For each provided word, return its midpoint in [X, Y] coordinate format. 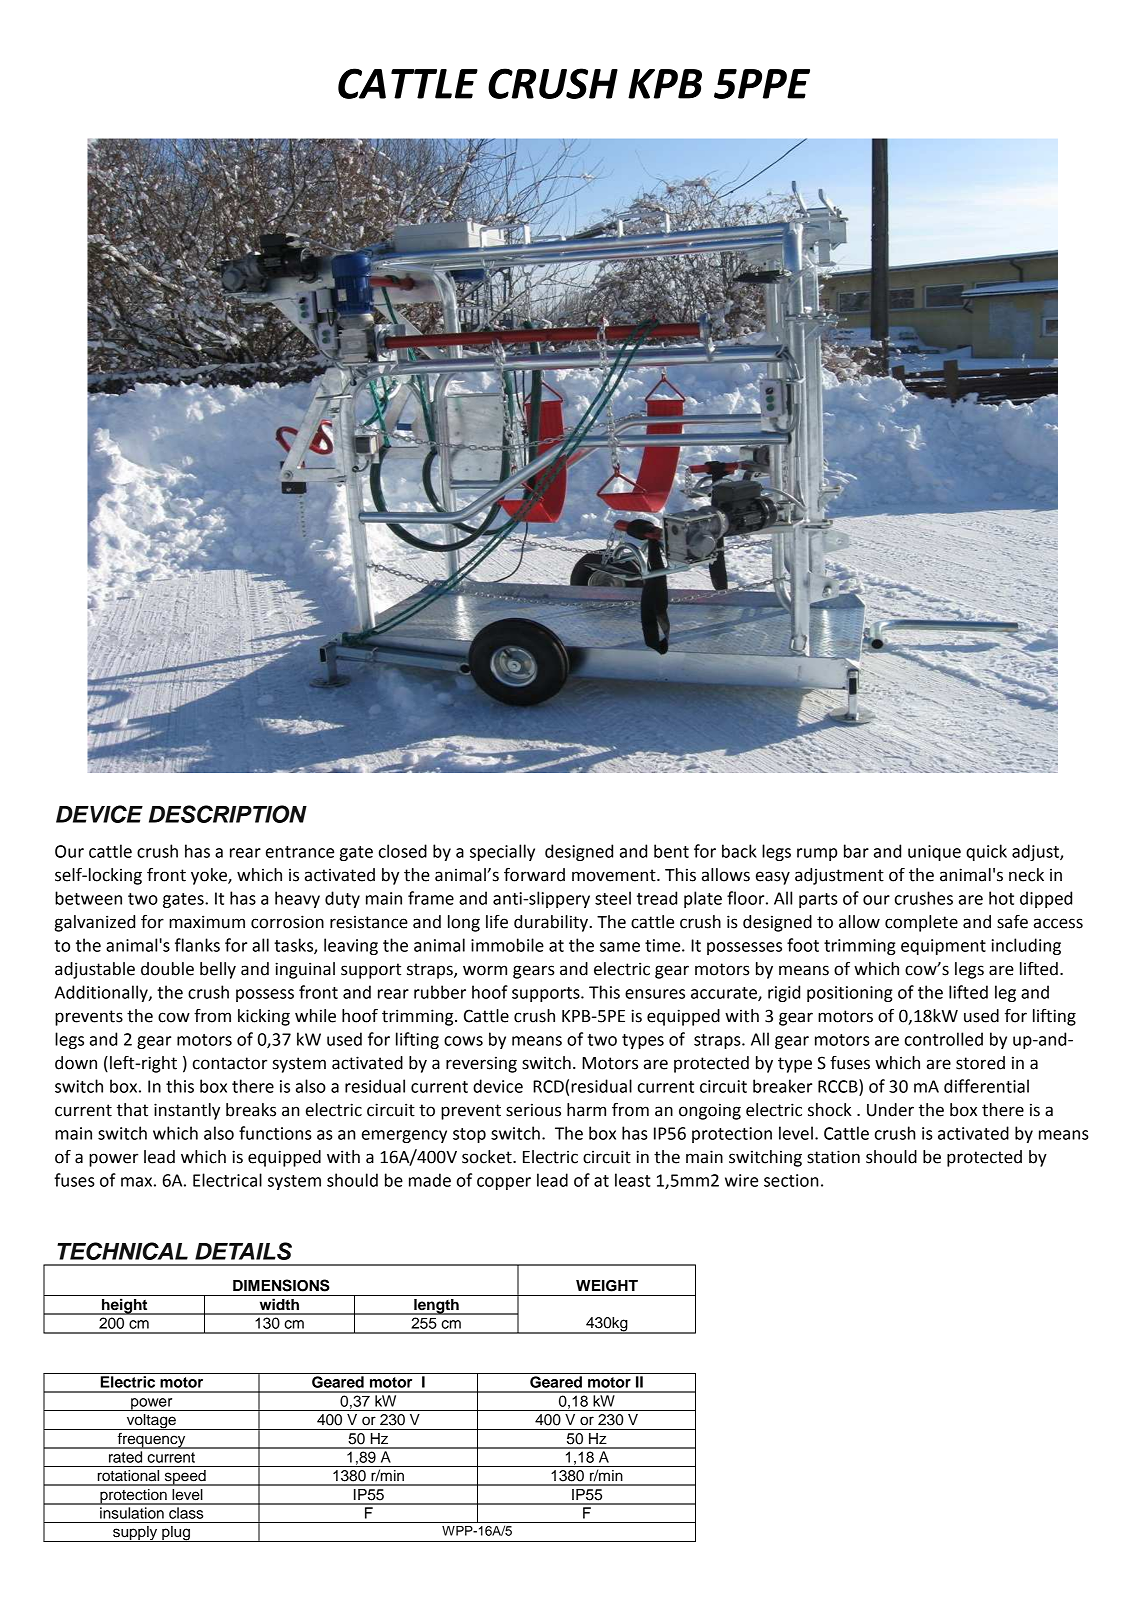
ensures [655, 994]
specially [502, 852]
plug [176, 1534]
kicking [264, 1017]
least [633, 1180]
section [791, 1180]
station [833, 1157]
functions [275, 1133]
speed [185, 1478]
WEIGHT [607, 1286]
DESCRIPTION [228, 814]
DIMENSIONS [281, 1285]
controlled [944, 1039]
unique [934, 853]
